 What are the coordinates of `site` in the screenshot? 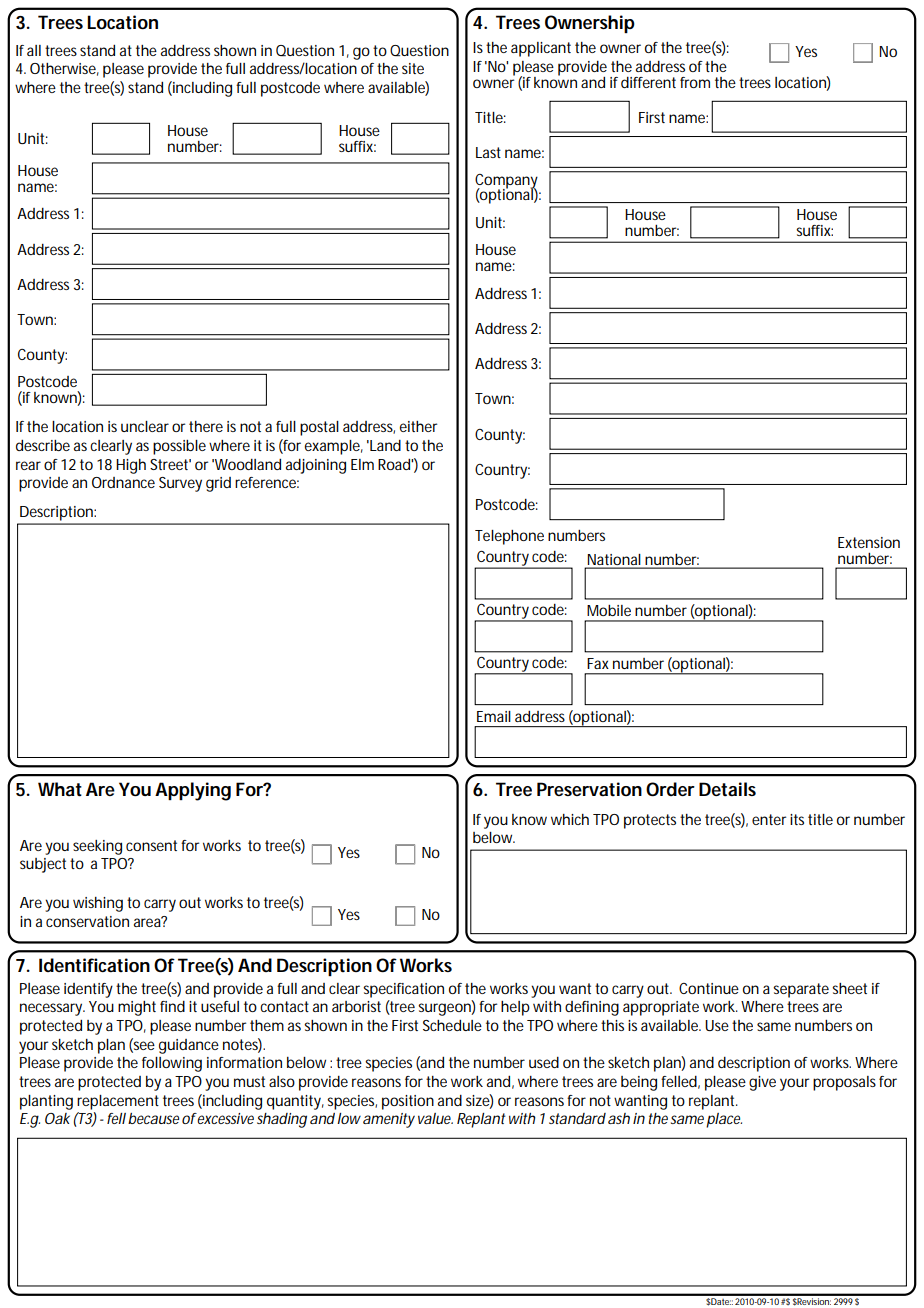 It's located at (413, 68).
